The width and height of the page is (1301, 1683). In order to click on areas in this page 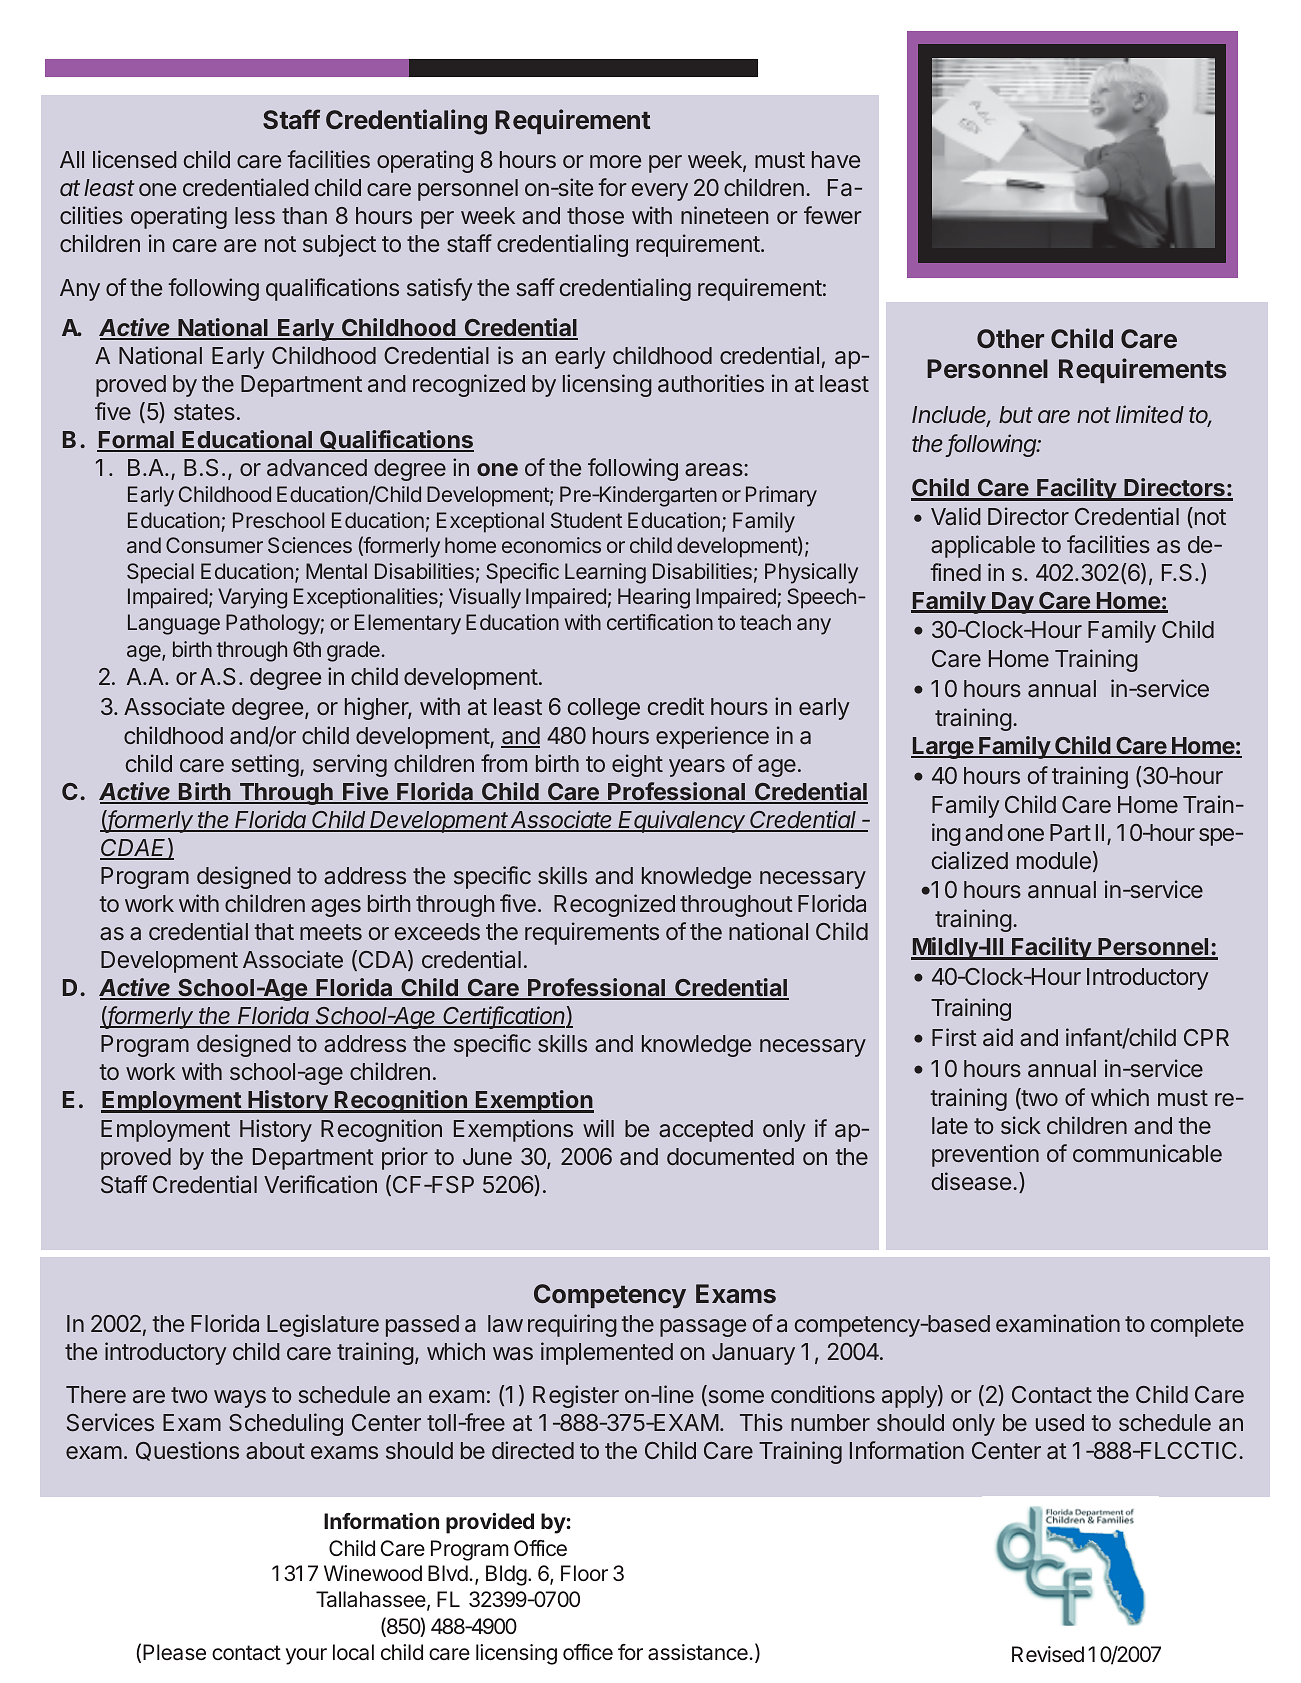, I will do `click(715, 469)`.
